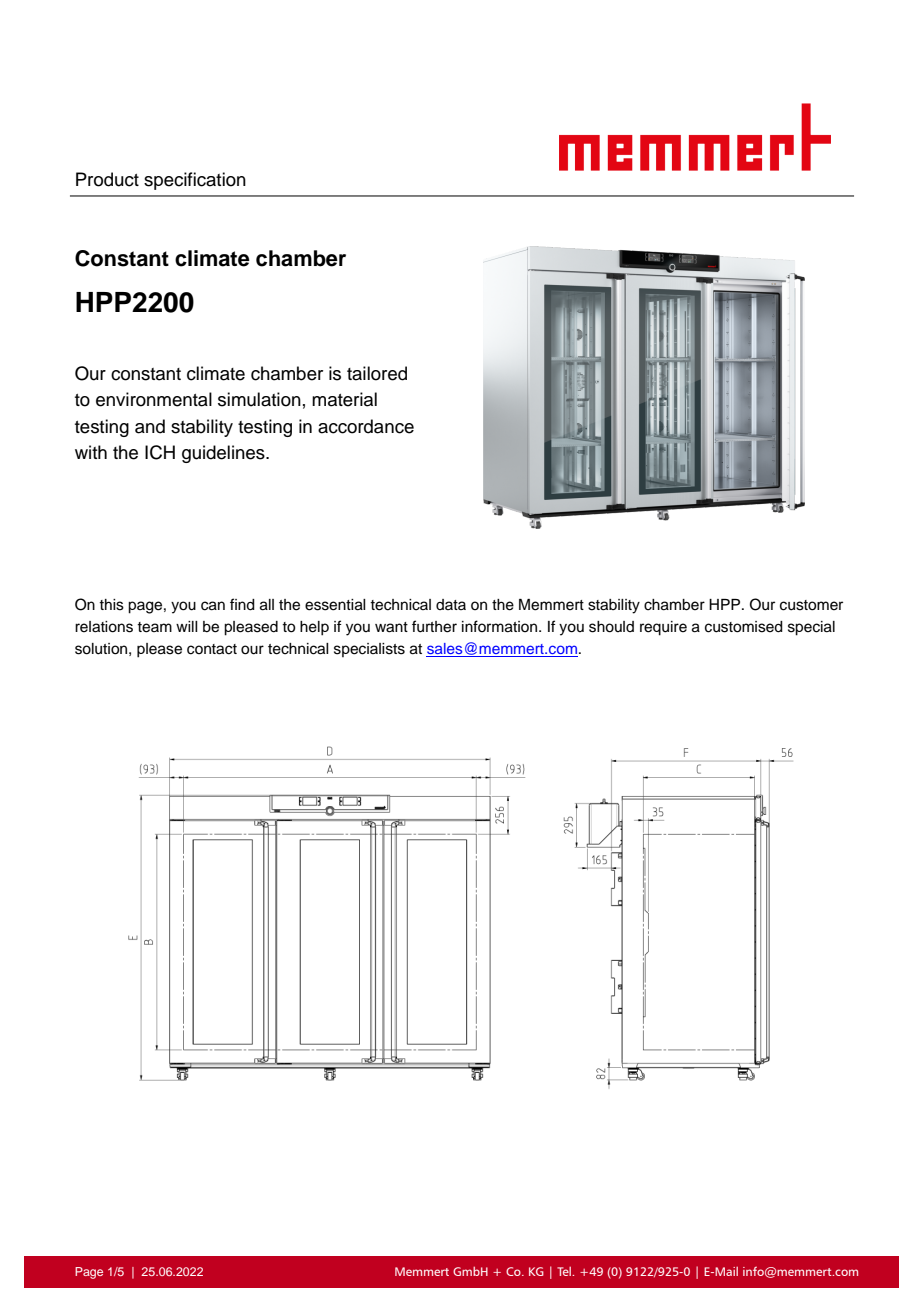 The height and width of the image is (1308, 924). What do you see at coordinates (611, 627) in the image?
I see `should` at bounding box center [611, 627].
